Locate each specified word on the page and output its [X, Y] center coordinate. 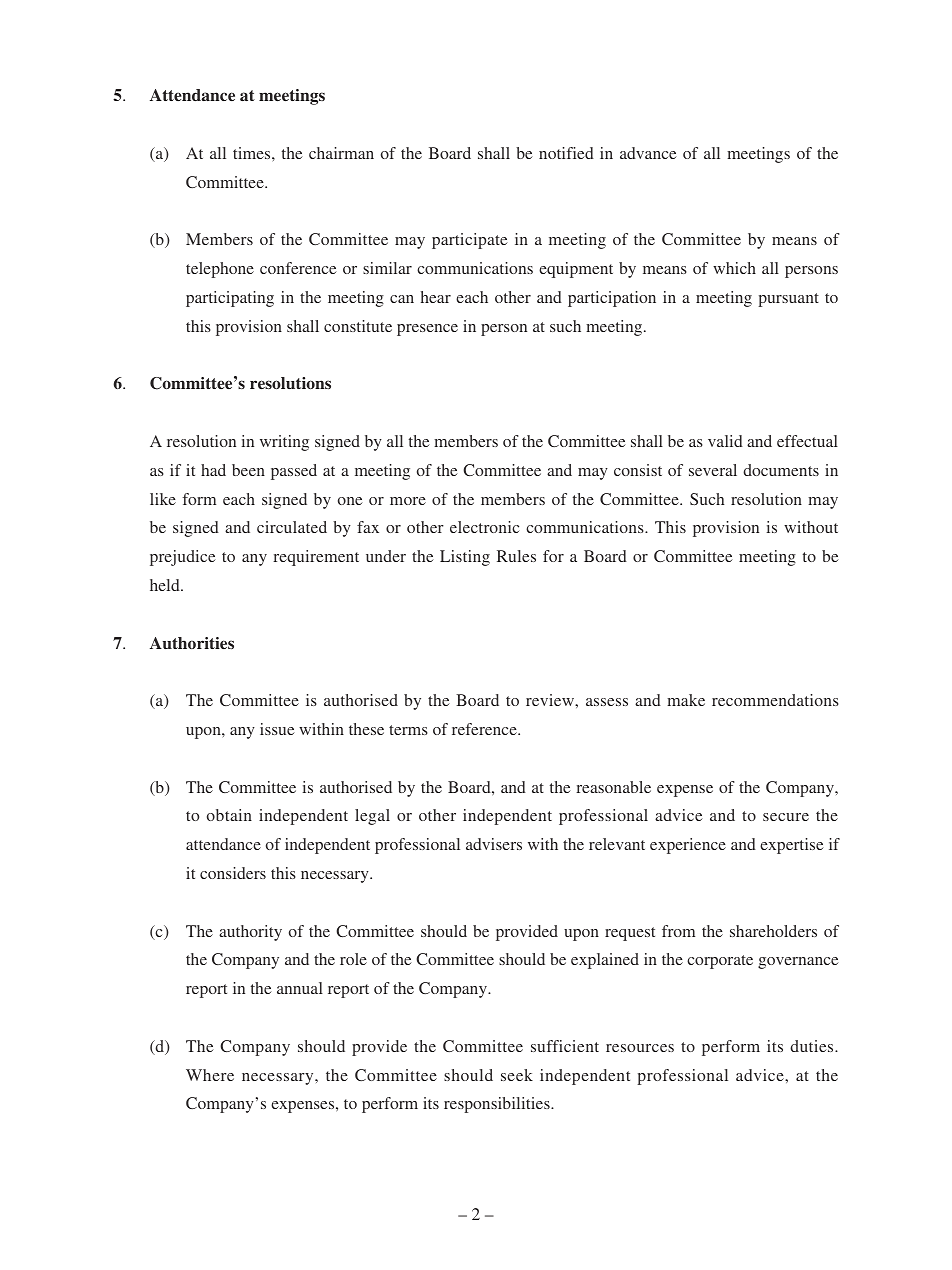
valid [725, 441]
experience [688, 846]
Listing [465, 558]
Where [210, 1075]
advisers [494, 844]
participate [470, 241]
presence [427, 330]
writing [284, 443]
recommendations [775, 700]
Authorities [192, 643]
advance [648, 153]
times [253, 153]
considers [233, 873]
